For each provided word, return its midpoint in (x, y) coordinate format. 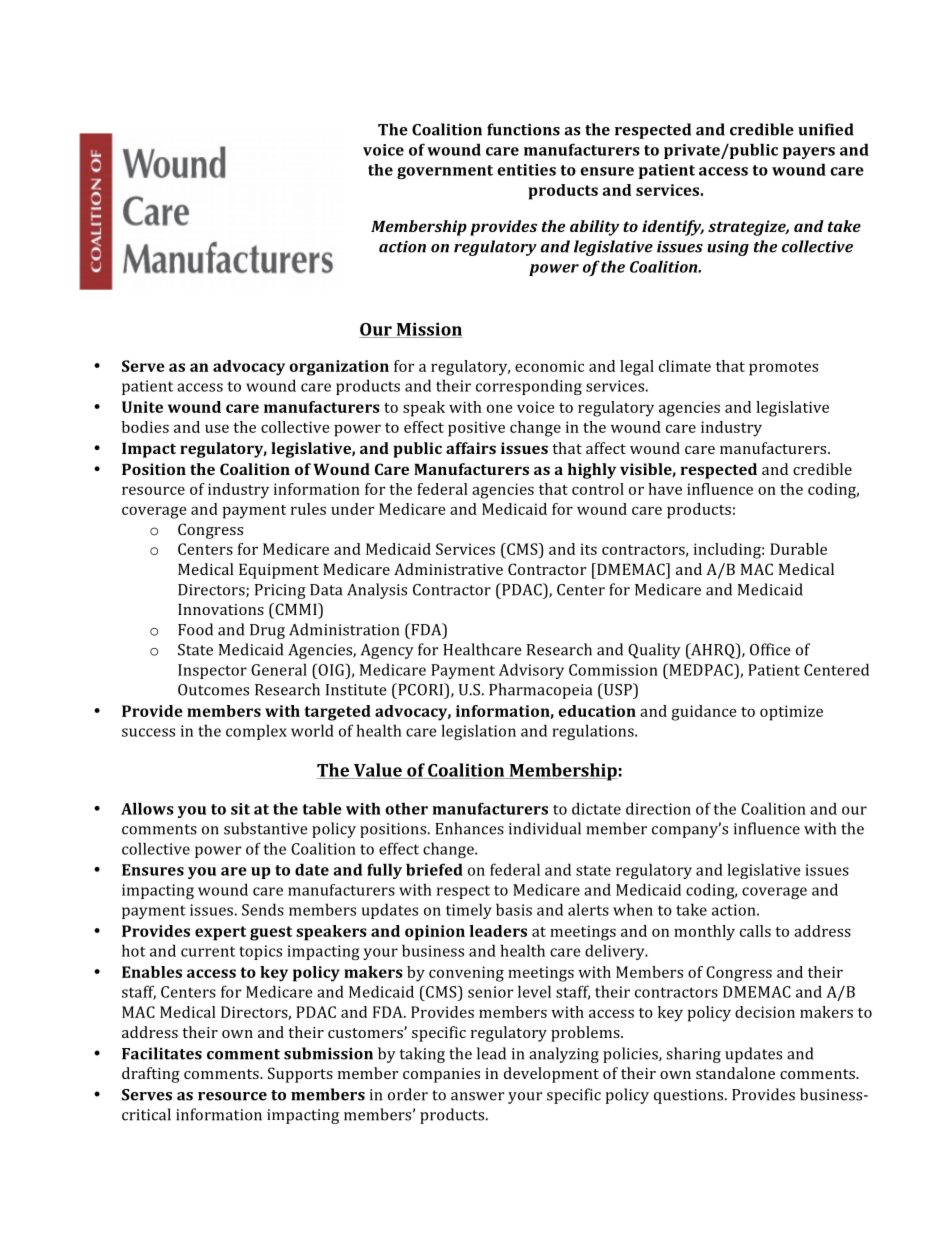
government (445, 172)
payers (809, 153)
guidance (703, 713)
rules (308, 509)
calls (755, 931)
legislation (479, 732)
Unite (142, 407)
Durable (798, 549)
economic (549, 366)
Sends (263, 909)
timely (469, 911)
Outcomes (213, 690)
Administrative (448, 569)
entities (526, 170)
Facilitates (162, 1053)
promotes (783, 369)
